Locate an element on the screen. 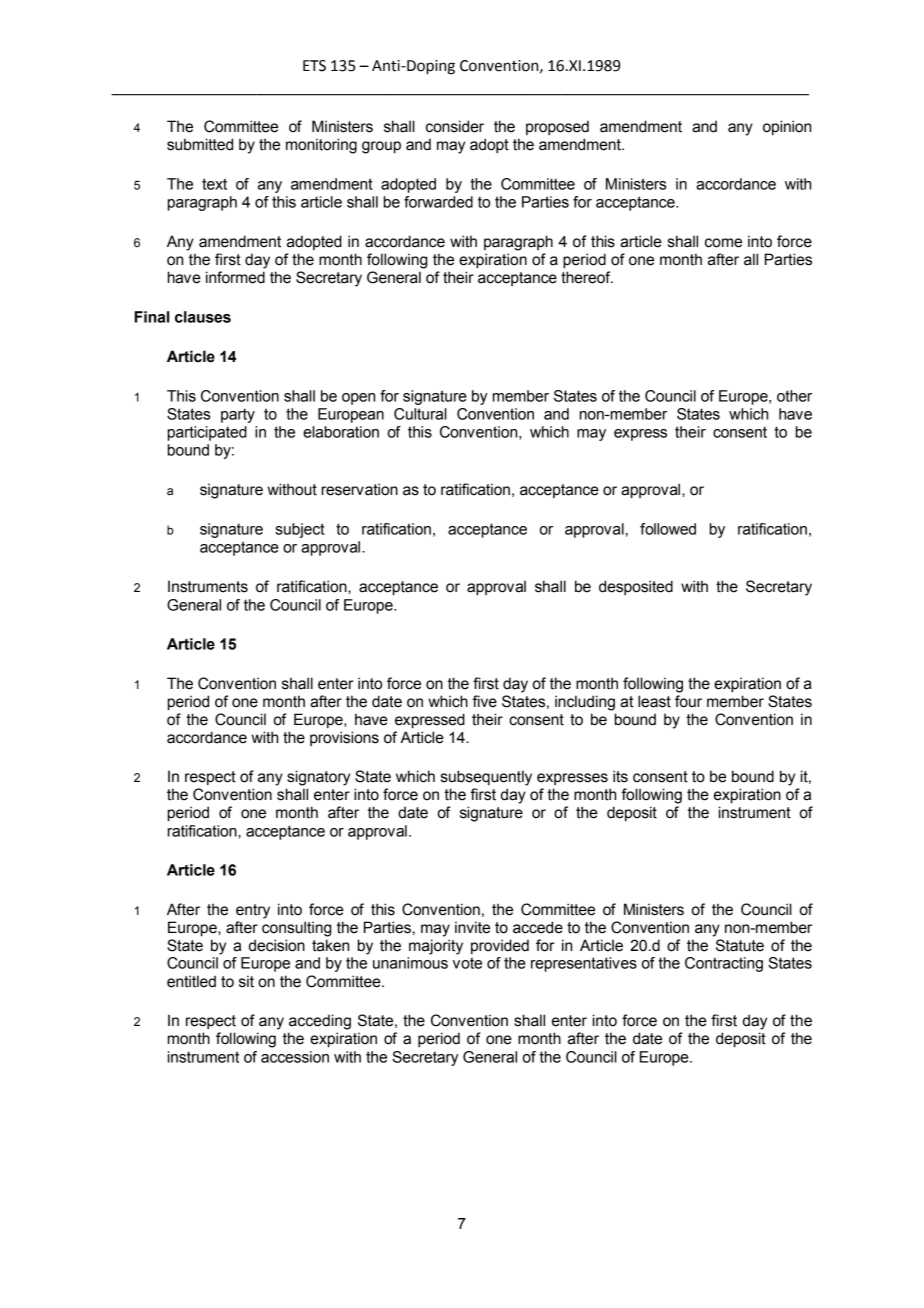 The image size is (924, 1308). other is located at coordinates (794, 396).
